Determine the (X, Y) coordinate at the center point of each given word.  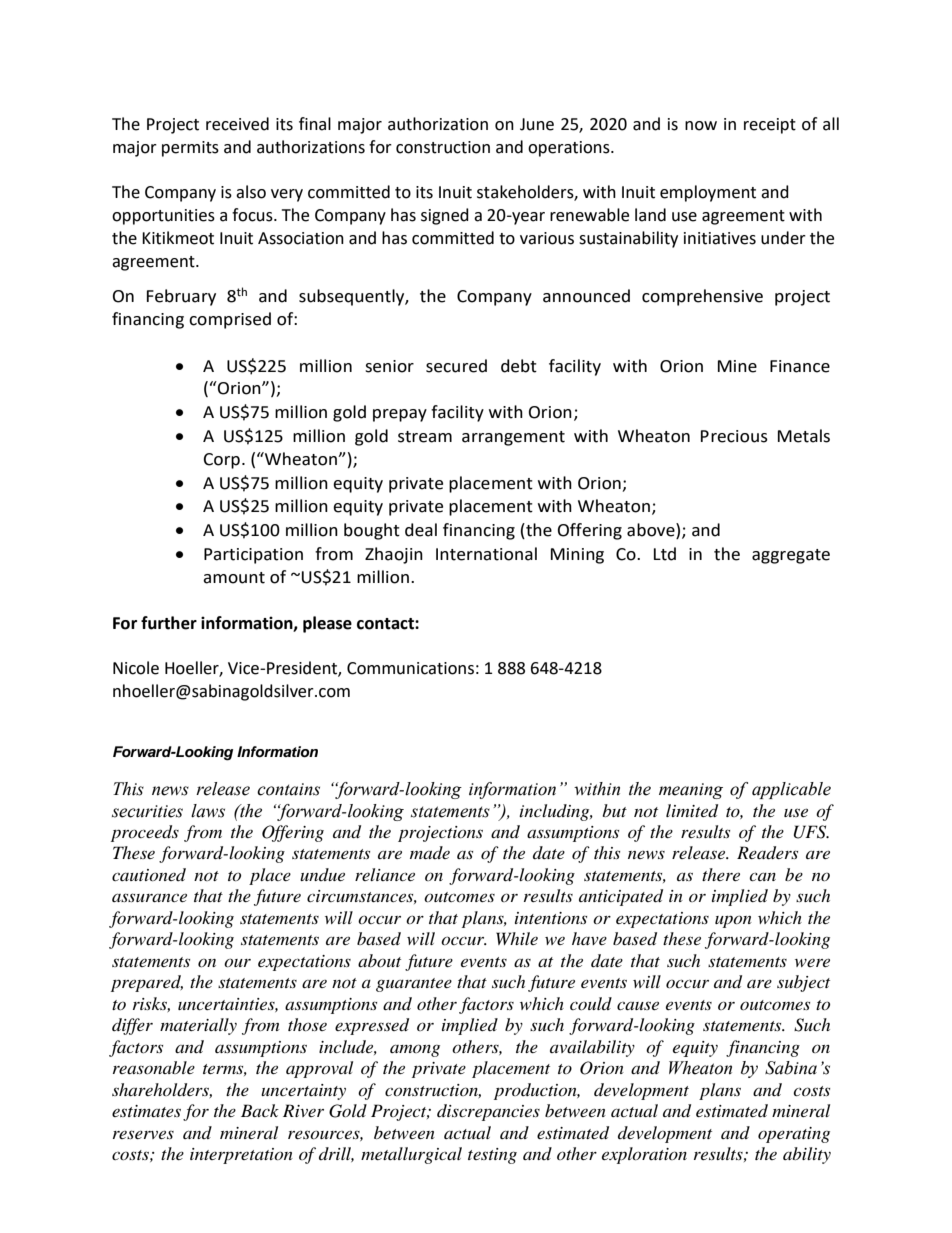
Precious (734, 436)
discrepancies (488, 1112)
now (701, 126)
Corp (221, 461)
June (537, 124)
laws (208, 811)
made (430, 852)
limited (692, 811)
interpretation (241, 1156)
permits (190, 149)
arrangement (513, 438)
